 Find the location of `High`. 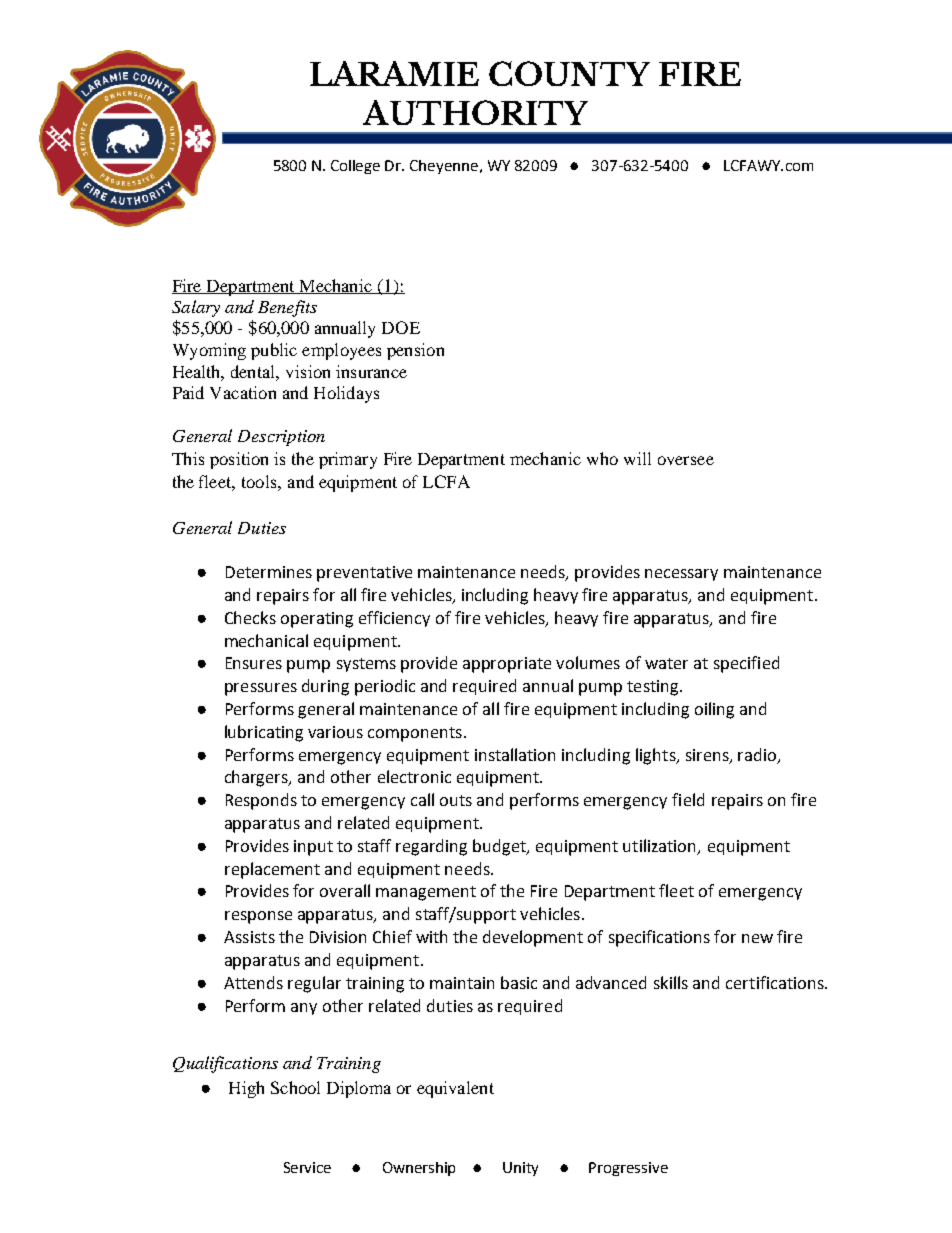

High is located at coordinates (246, 1089).
